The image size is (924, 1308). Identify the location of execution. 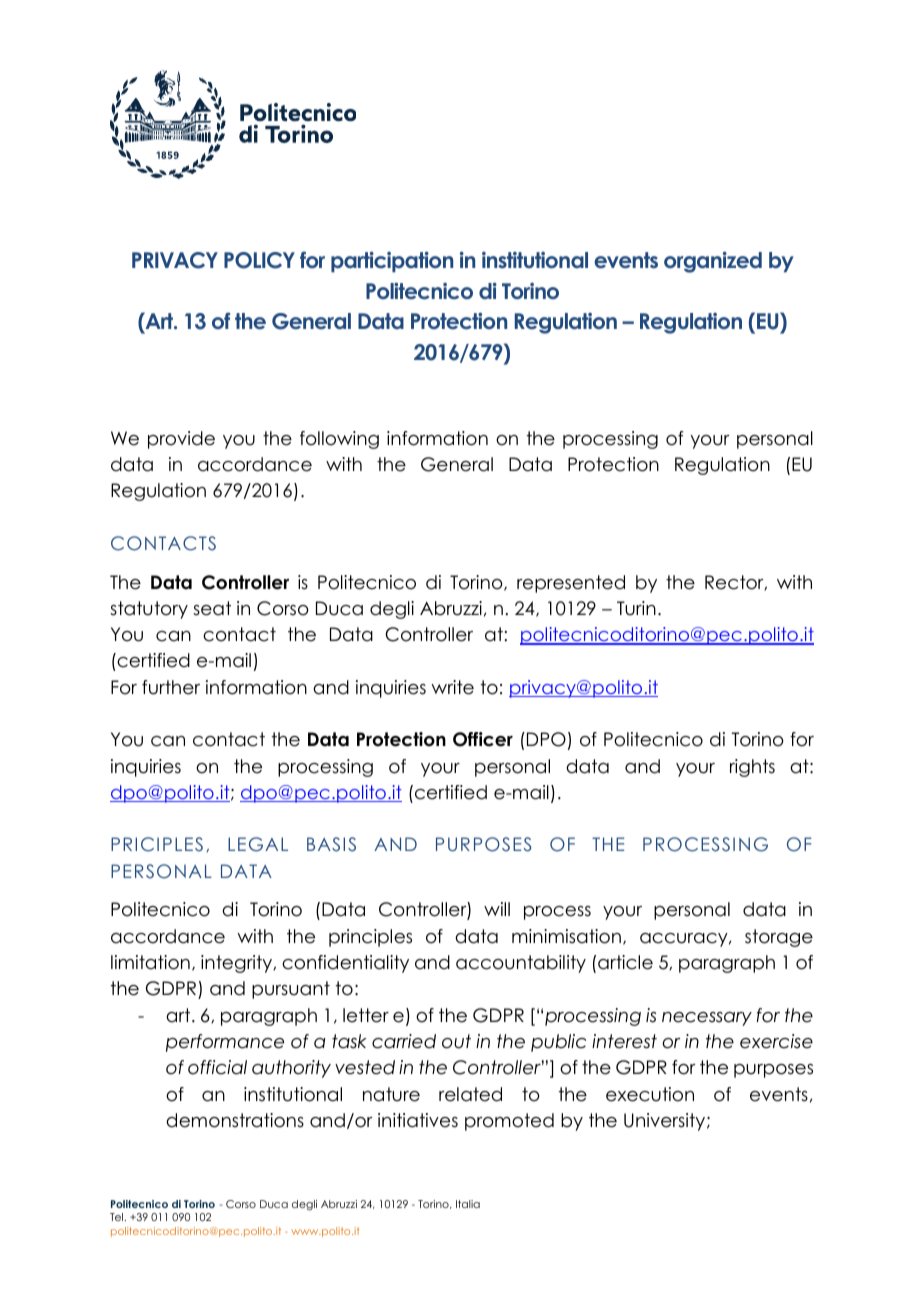
(650, 1094).
